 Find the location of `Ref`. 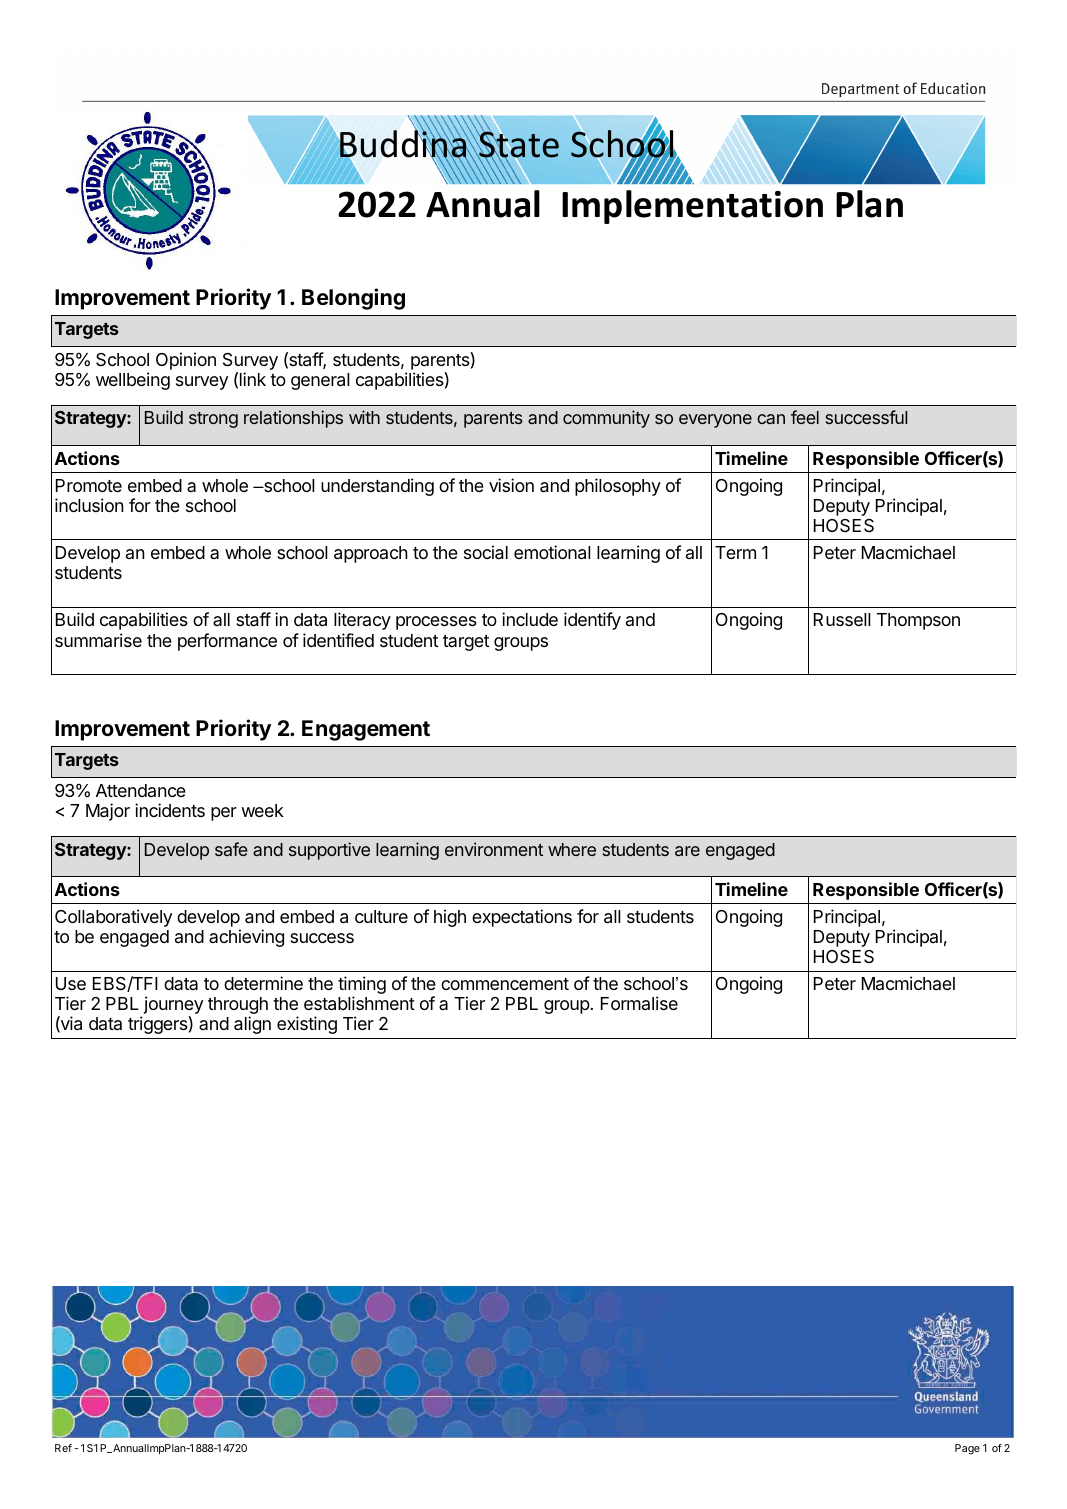

Ref is located at coordinates (63, 1448).
